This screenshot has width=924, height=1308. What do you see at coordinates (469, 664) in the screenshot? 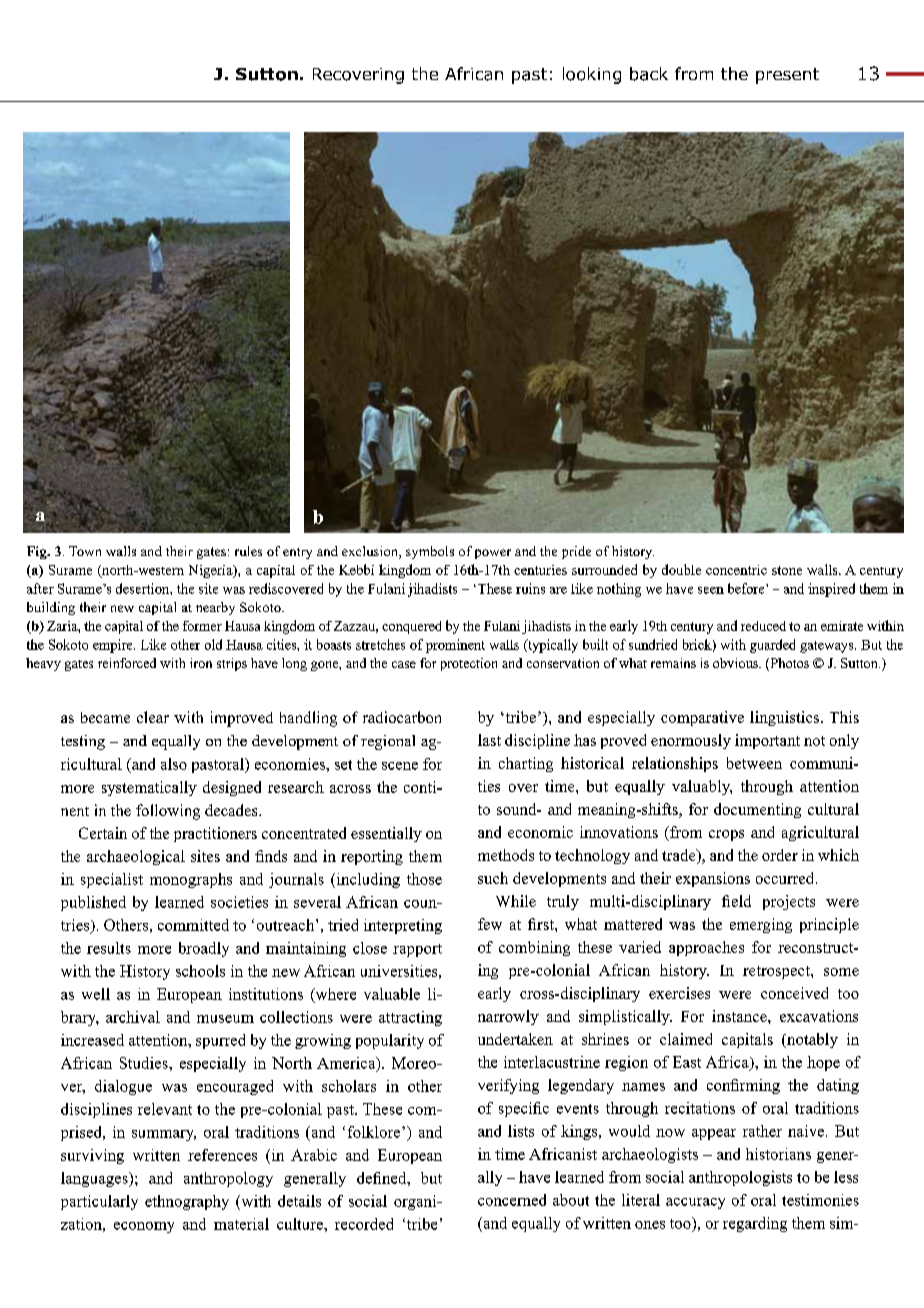
I see `protection` at bounding box center [469, 664].
